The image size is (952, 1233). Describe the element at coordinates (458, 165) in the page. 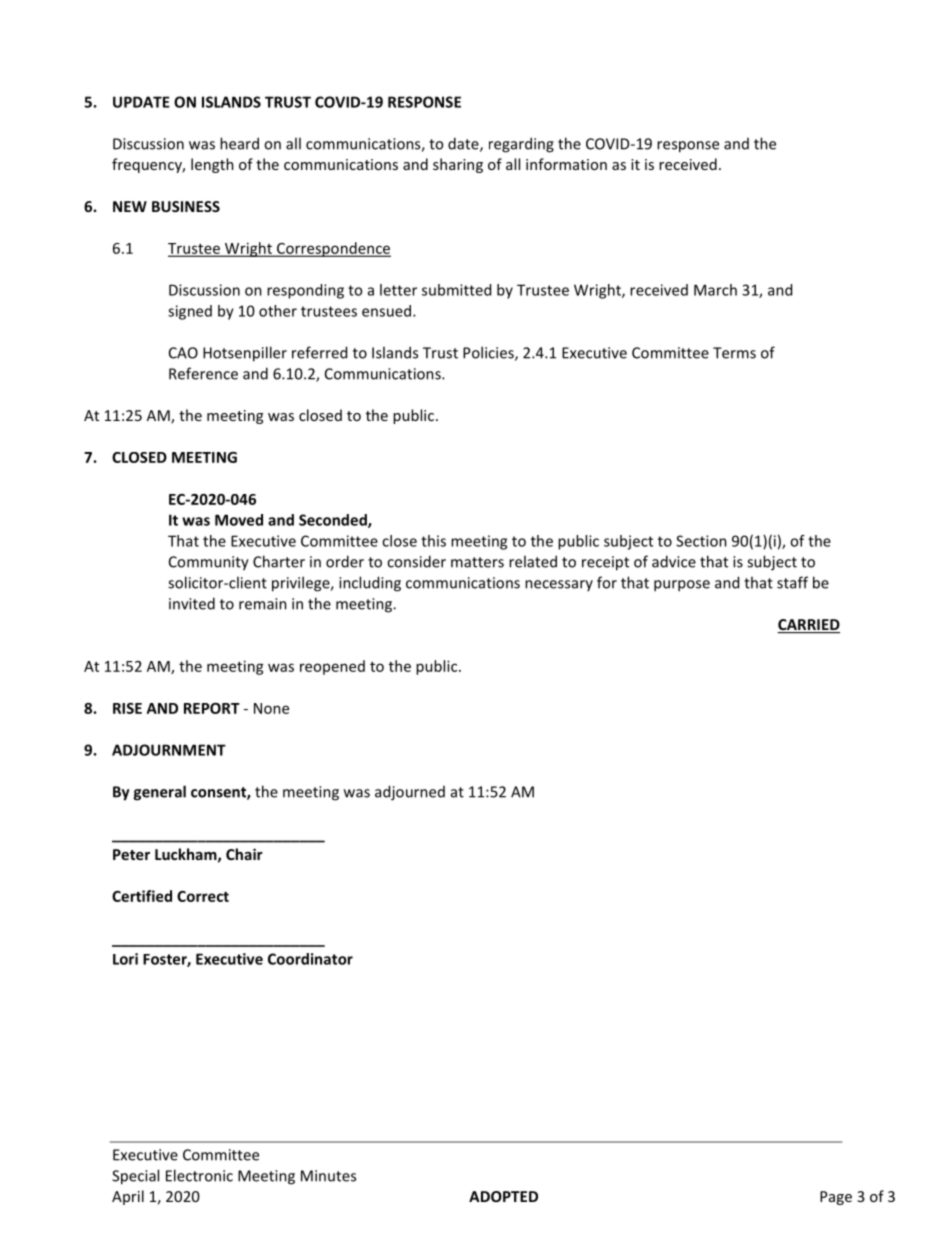

I see `sharing` at that location.
